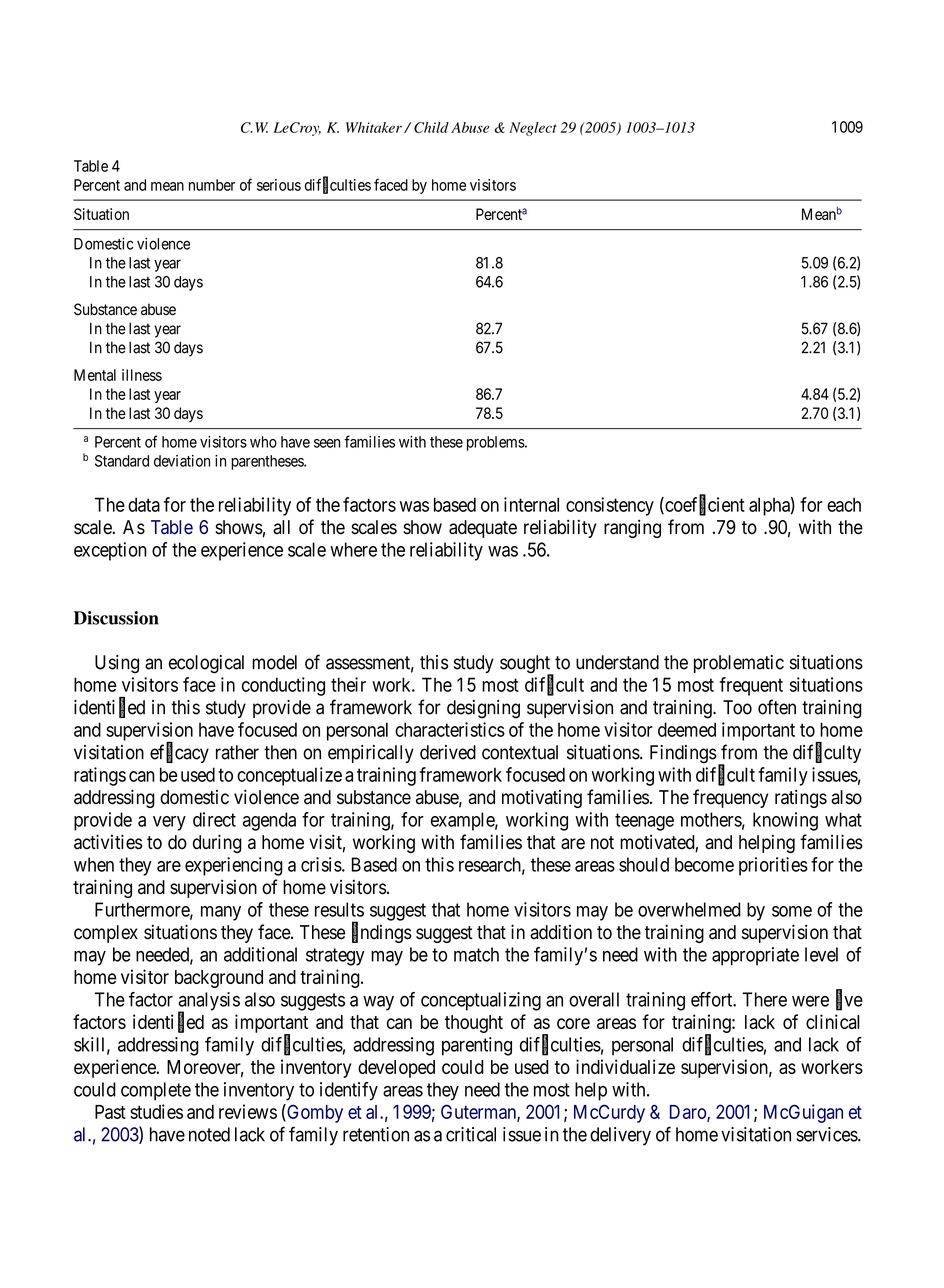 This screenshot has height=1288, width=944. Describe the element at coordinates (212, 185) in the screenshot. I see `number` at that location.
